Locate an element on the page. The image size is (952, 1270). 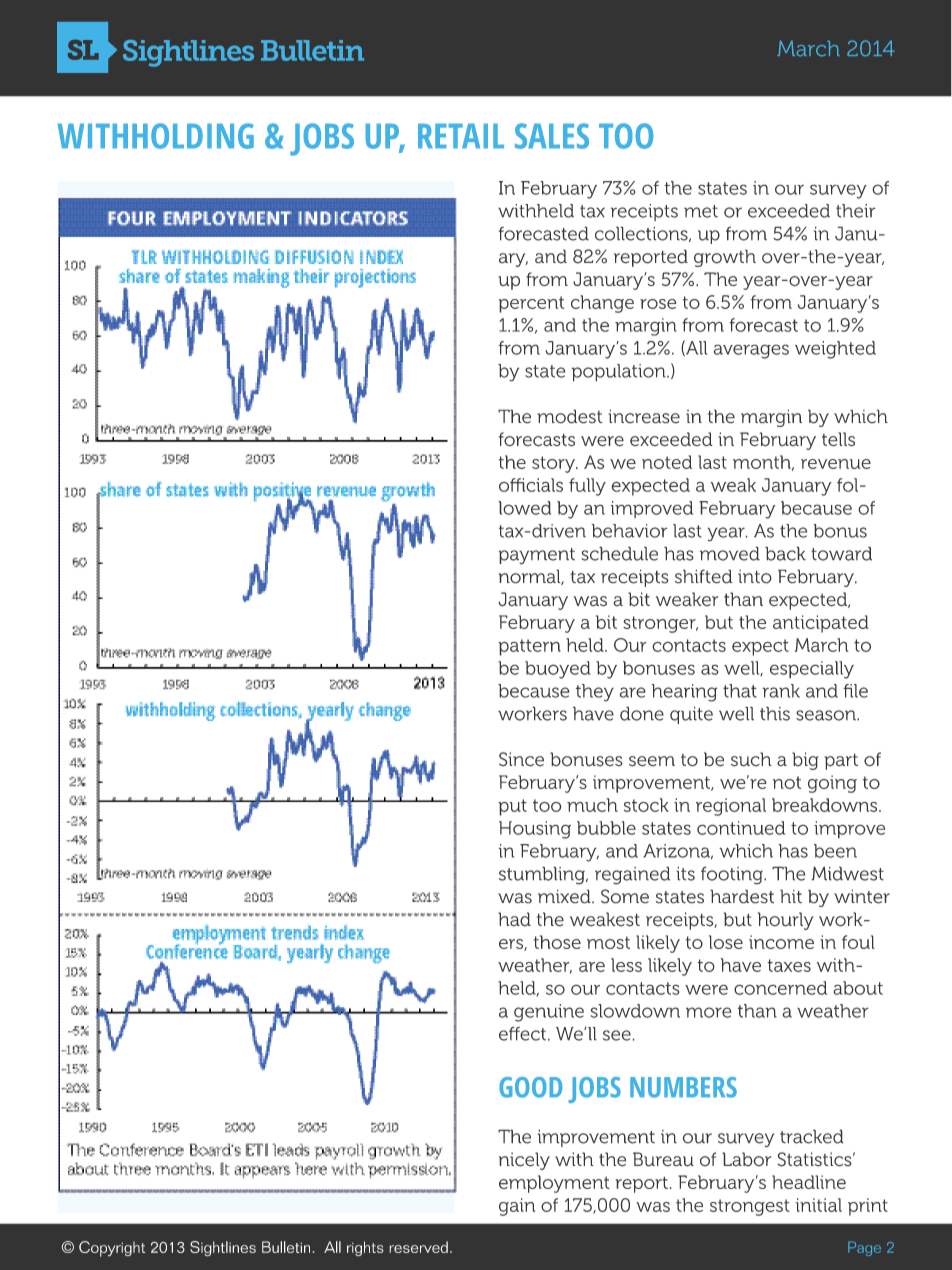
rank is located at coordinates (781, 691).
